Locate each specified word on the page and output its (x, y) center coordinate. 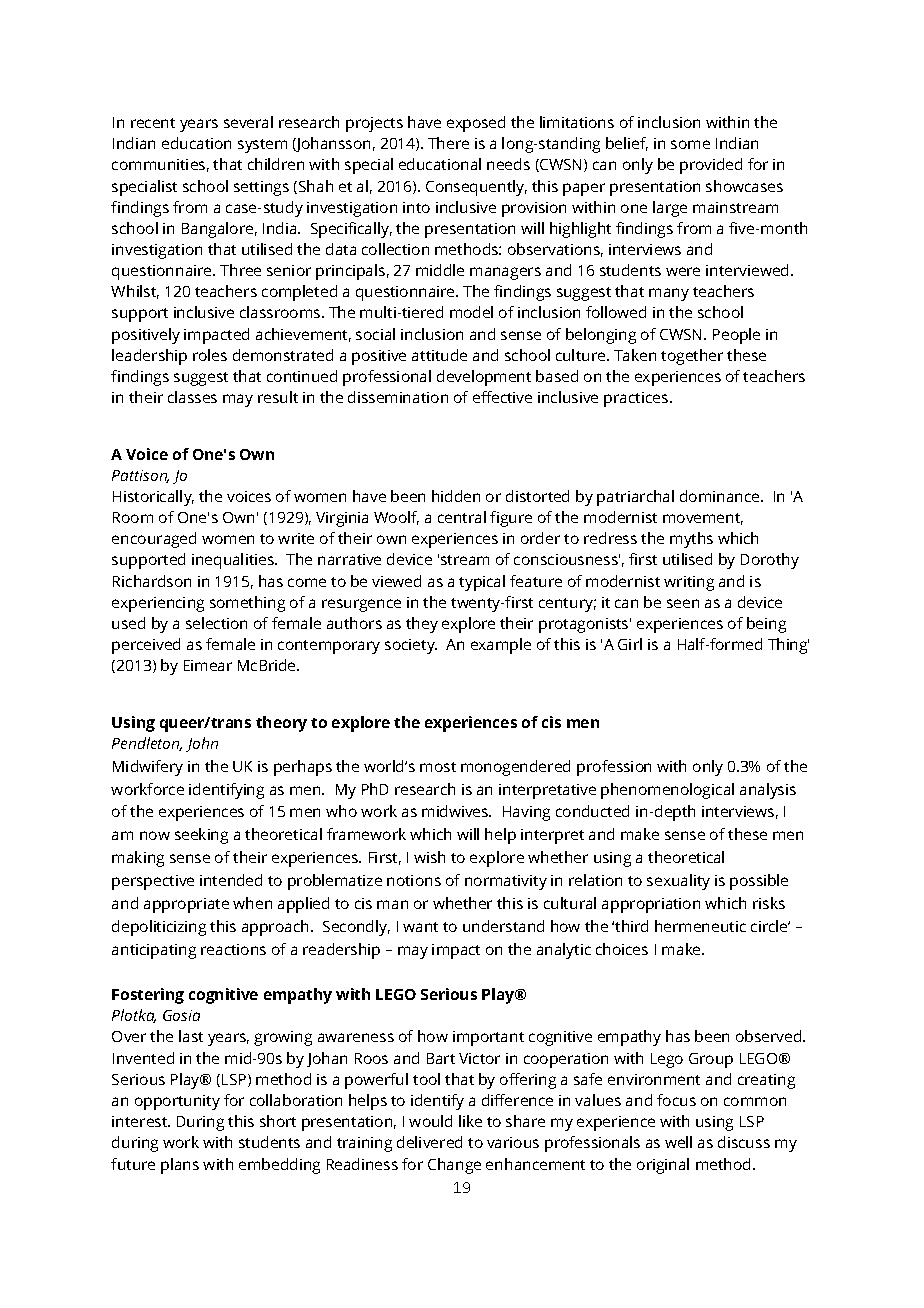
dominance (721, 496)
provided (711, 166)
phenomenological (667, 791)
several (248, 122)
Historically (153, 498)
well (678, 1142)
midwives (456, 811)
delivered (429, 1142)
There (448, 143)
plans (180, 1166)
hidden (456, 496)
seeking (201, 836)
